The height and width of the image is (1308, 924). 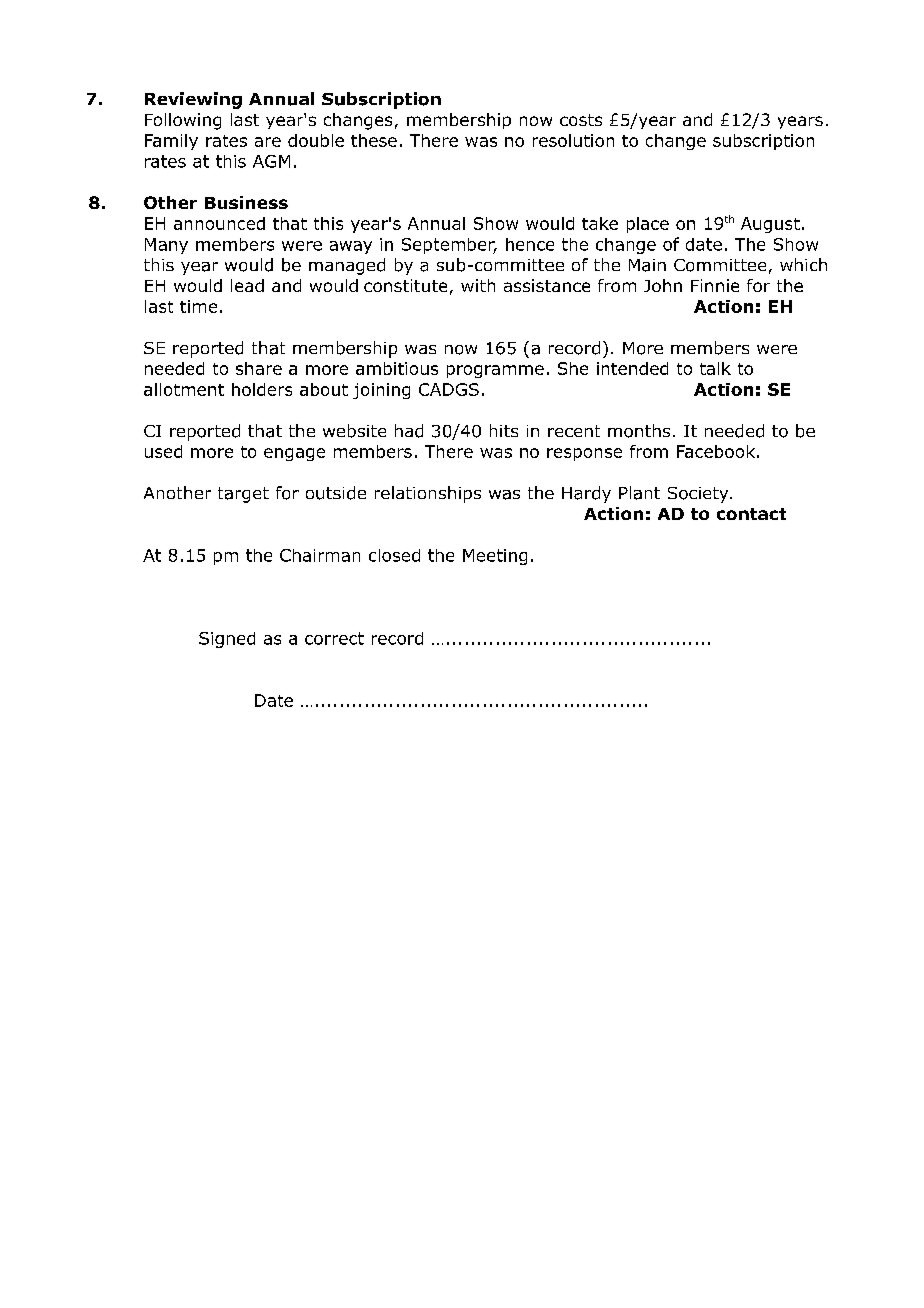 I want to click on relationships, so click(x=428, y=494).
